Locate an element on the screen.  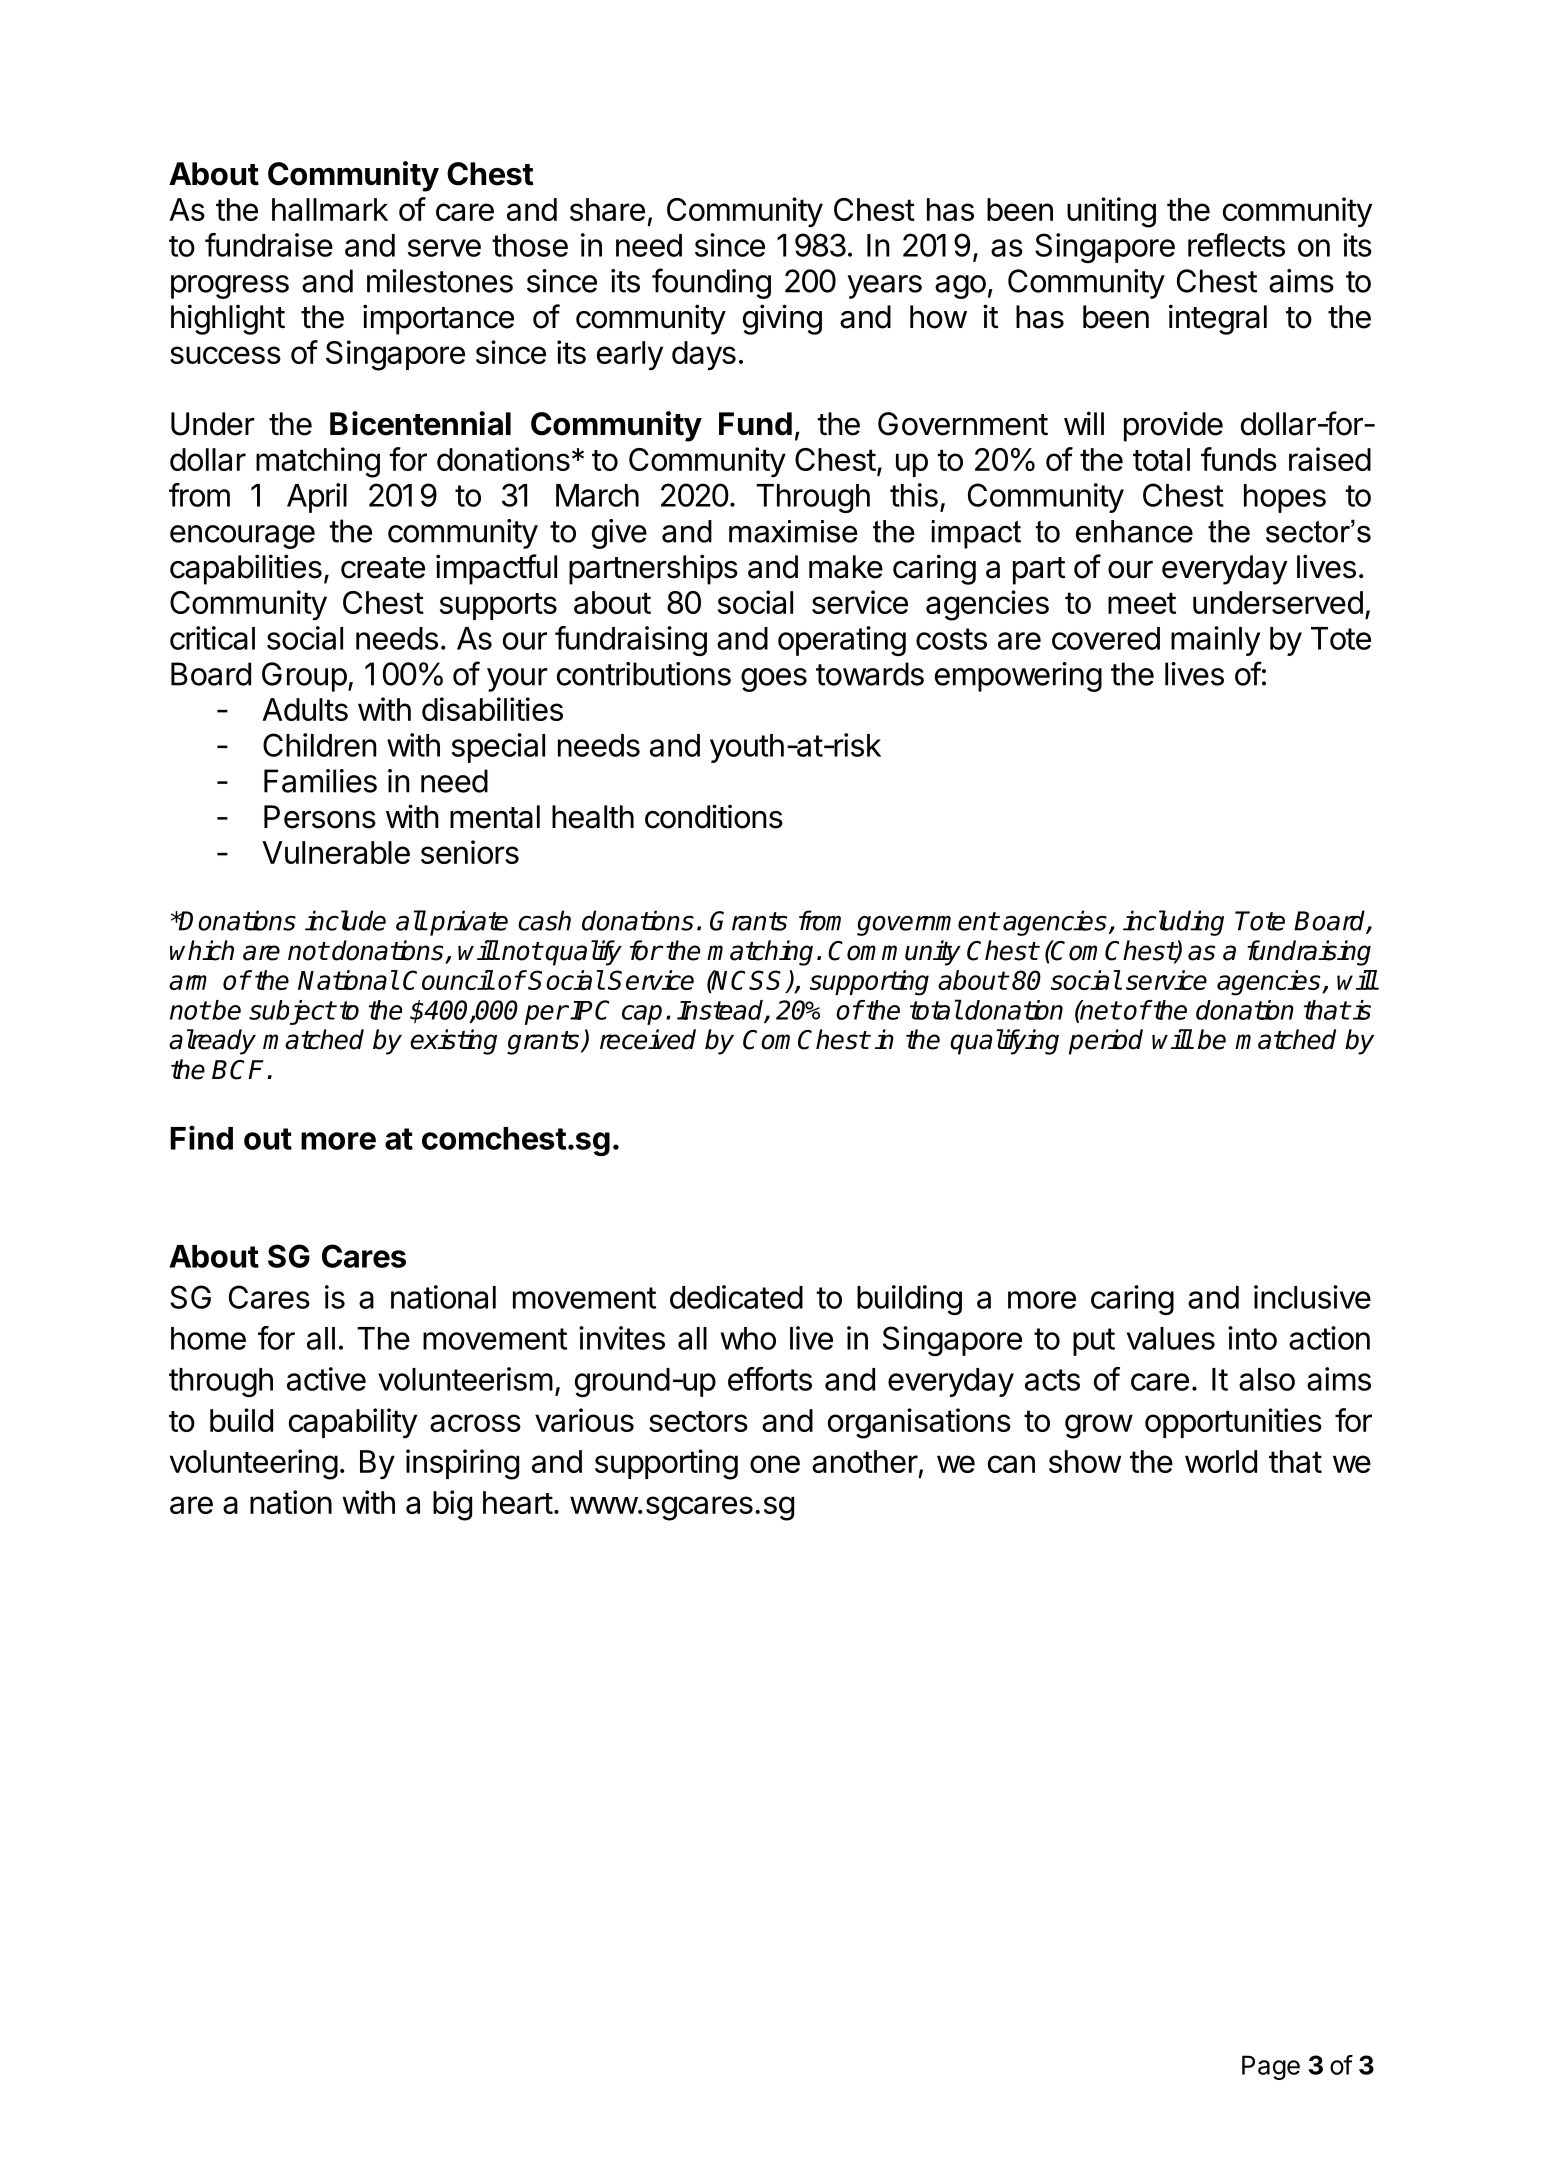
reflects is located at coordinates (1236, 245).
